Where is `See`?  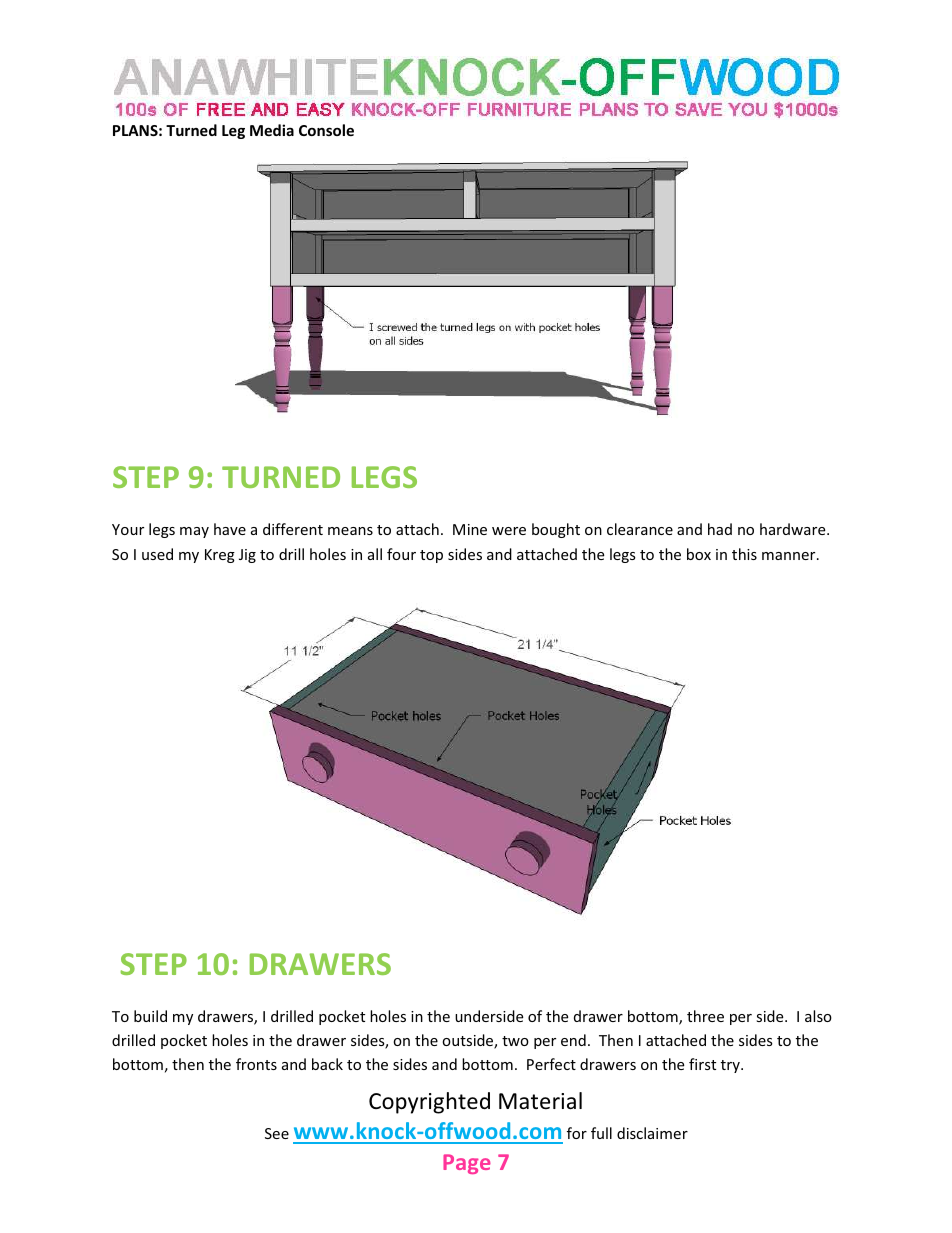
See is located at coordinates (277, 1133).
